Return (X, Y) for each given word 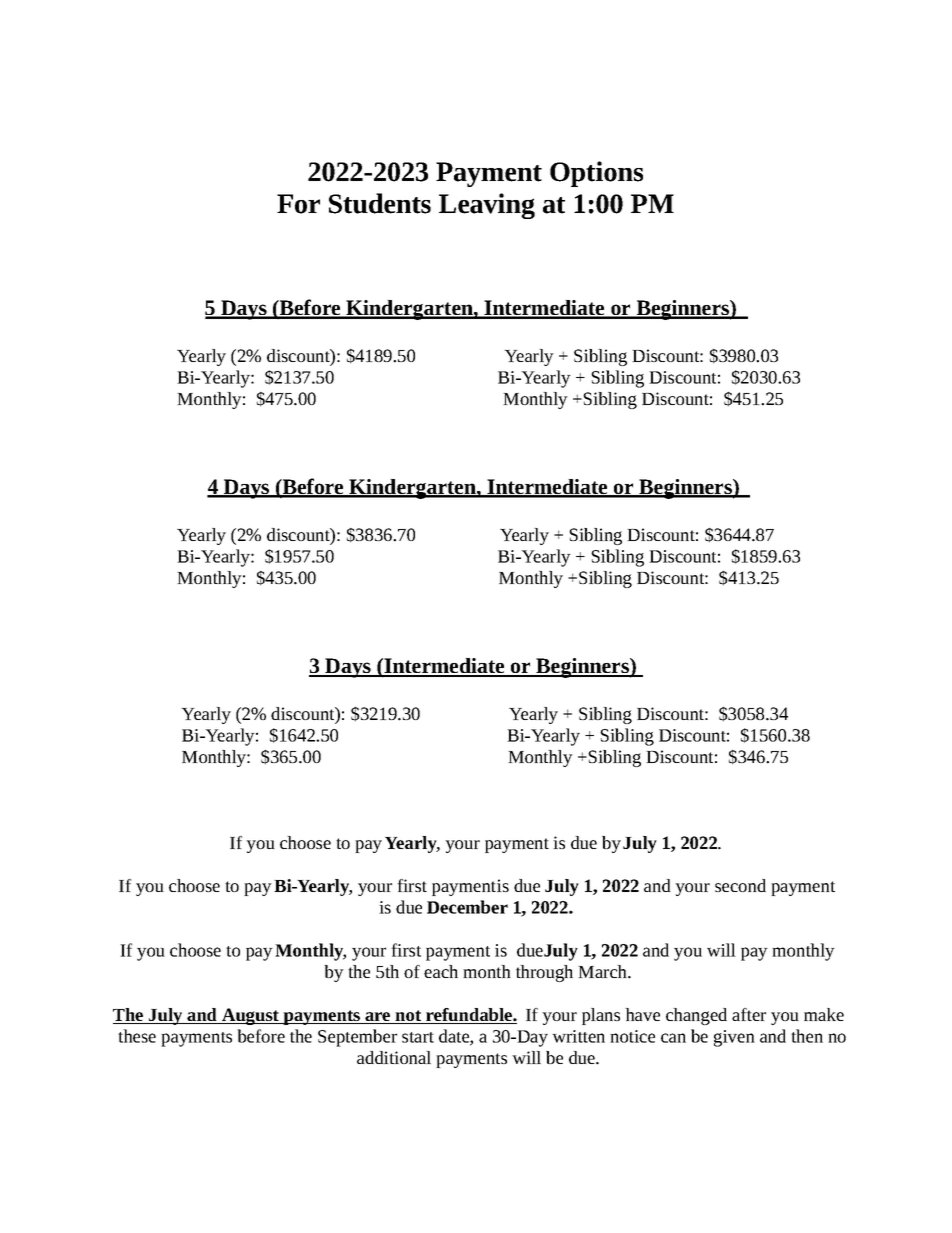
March (603, 971)
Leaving (487, 206)
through (544, 973)
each (441, 971)
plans (601, 1016)
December (467, 907)
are (378, 1018)
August (250, 1016)
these (137, 1036)
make (824, 1014)
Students (380, 203)
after (749, 1014)
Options (596, 174)
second (740, 885)
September (357, 1038)
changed (696, 1016)
